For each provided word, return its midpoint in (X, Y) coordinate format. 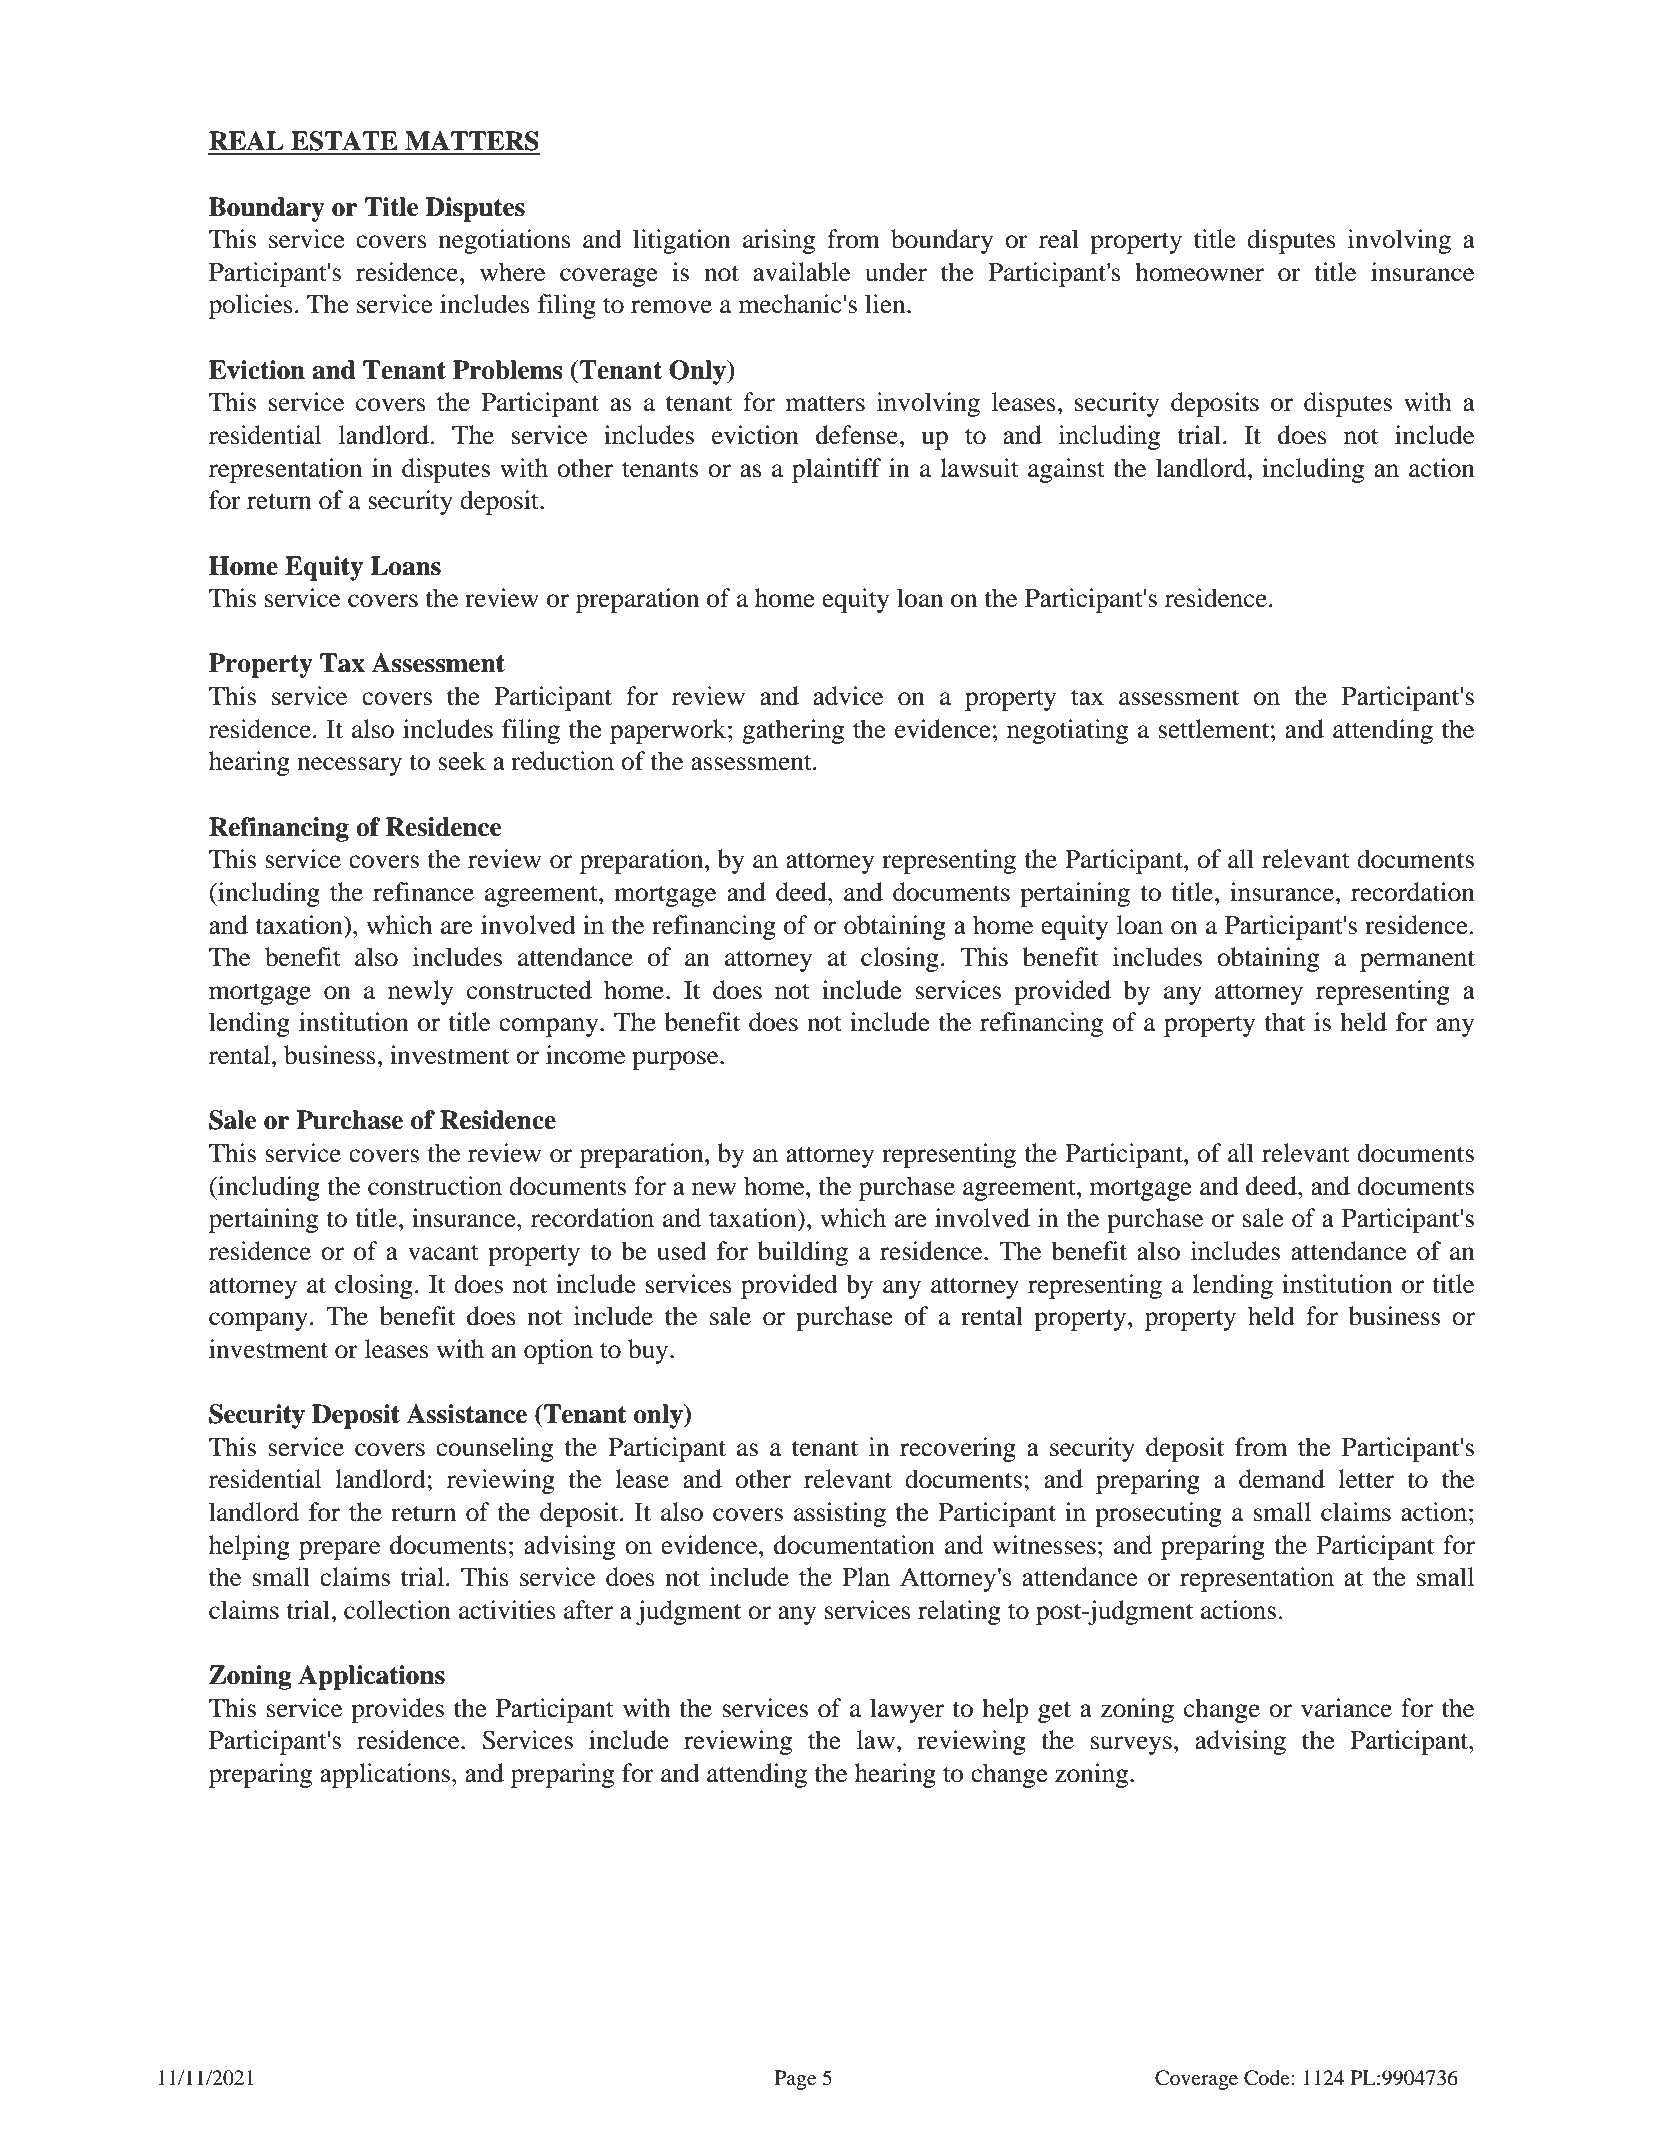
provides (397, 1710)
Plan (866, 1577)
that (1284, 1022)
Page (795, 2080)
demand (1282, 1479)
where (512, 272)
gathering (793, 731)
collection (397, 1610)
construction (435, 1186)
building (803, 1253)
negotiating (1067, 731)
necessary (349, 766)
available (801, 272)
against (1066, 470)
